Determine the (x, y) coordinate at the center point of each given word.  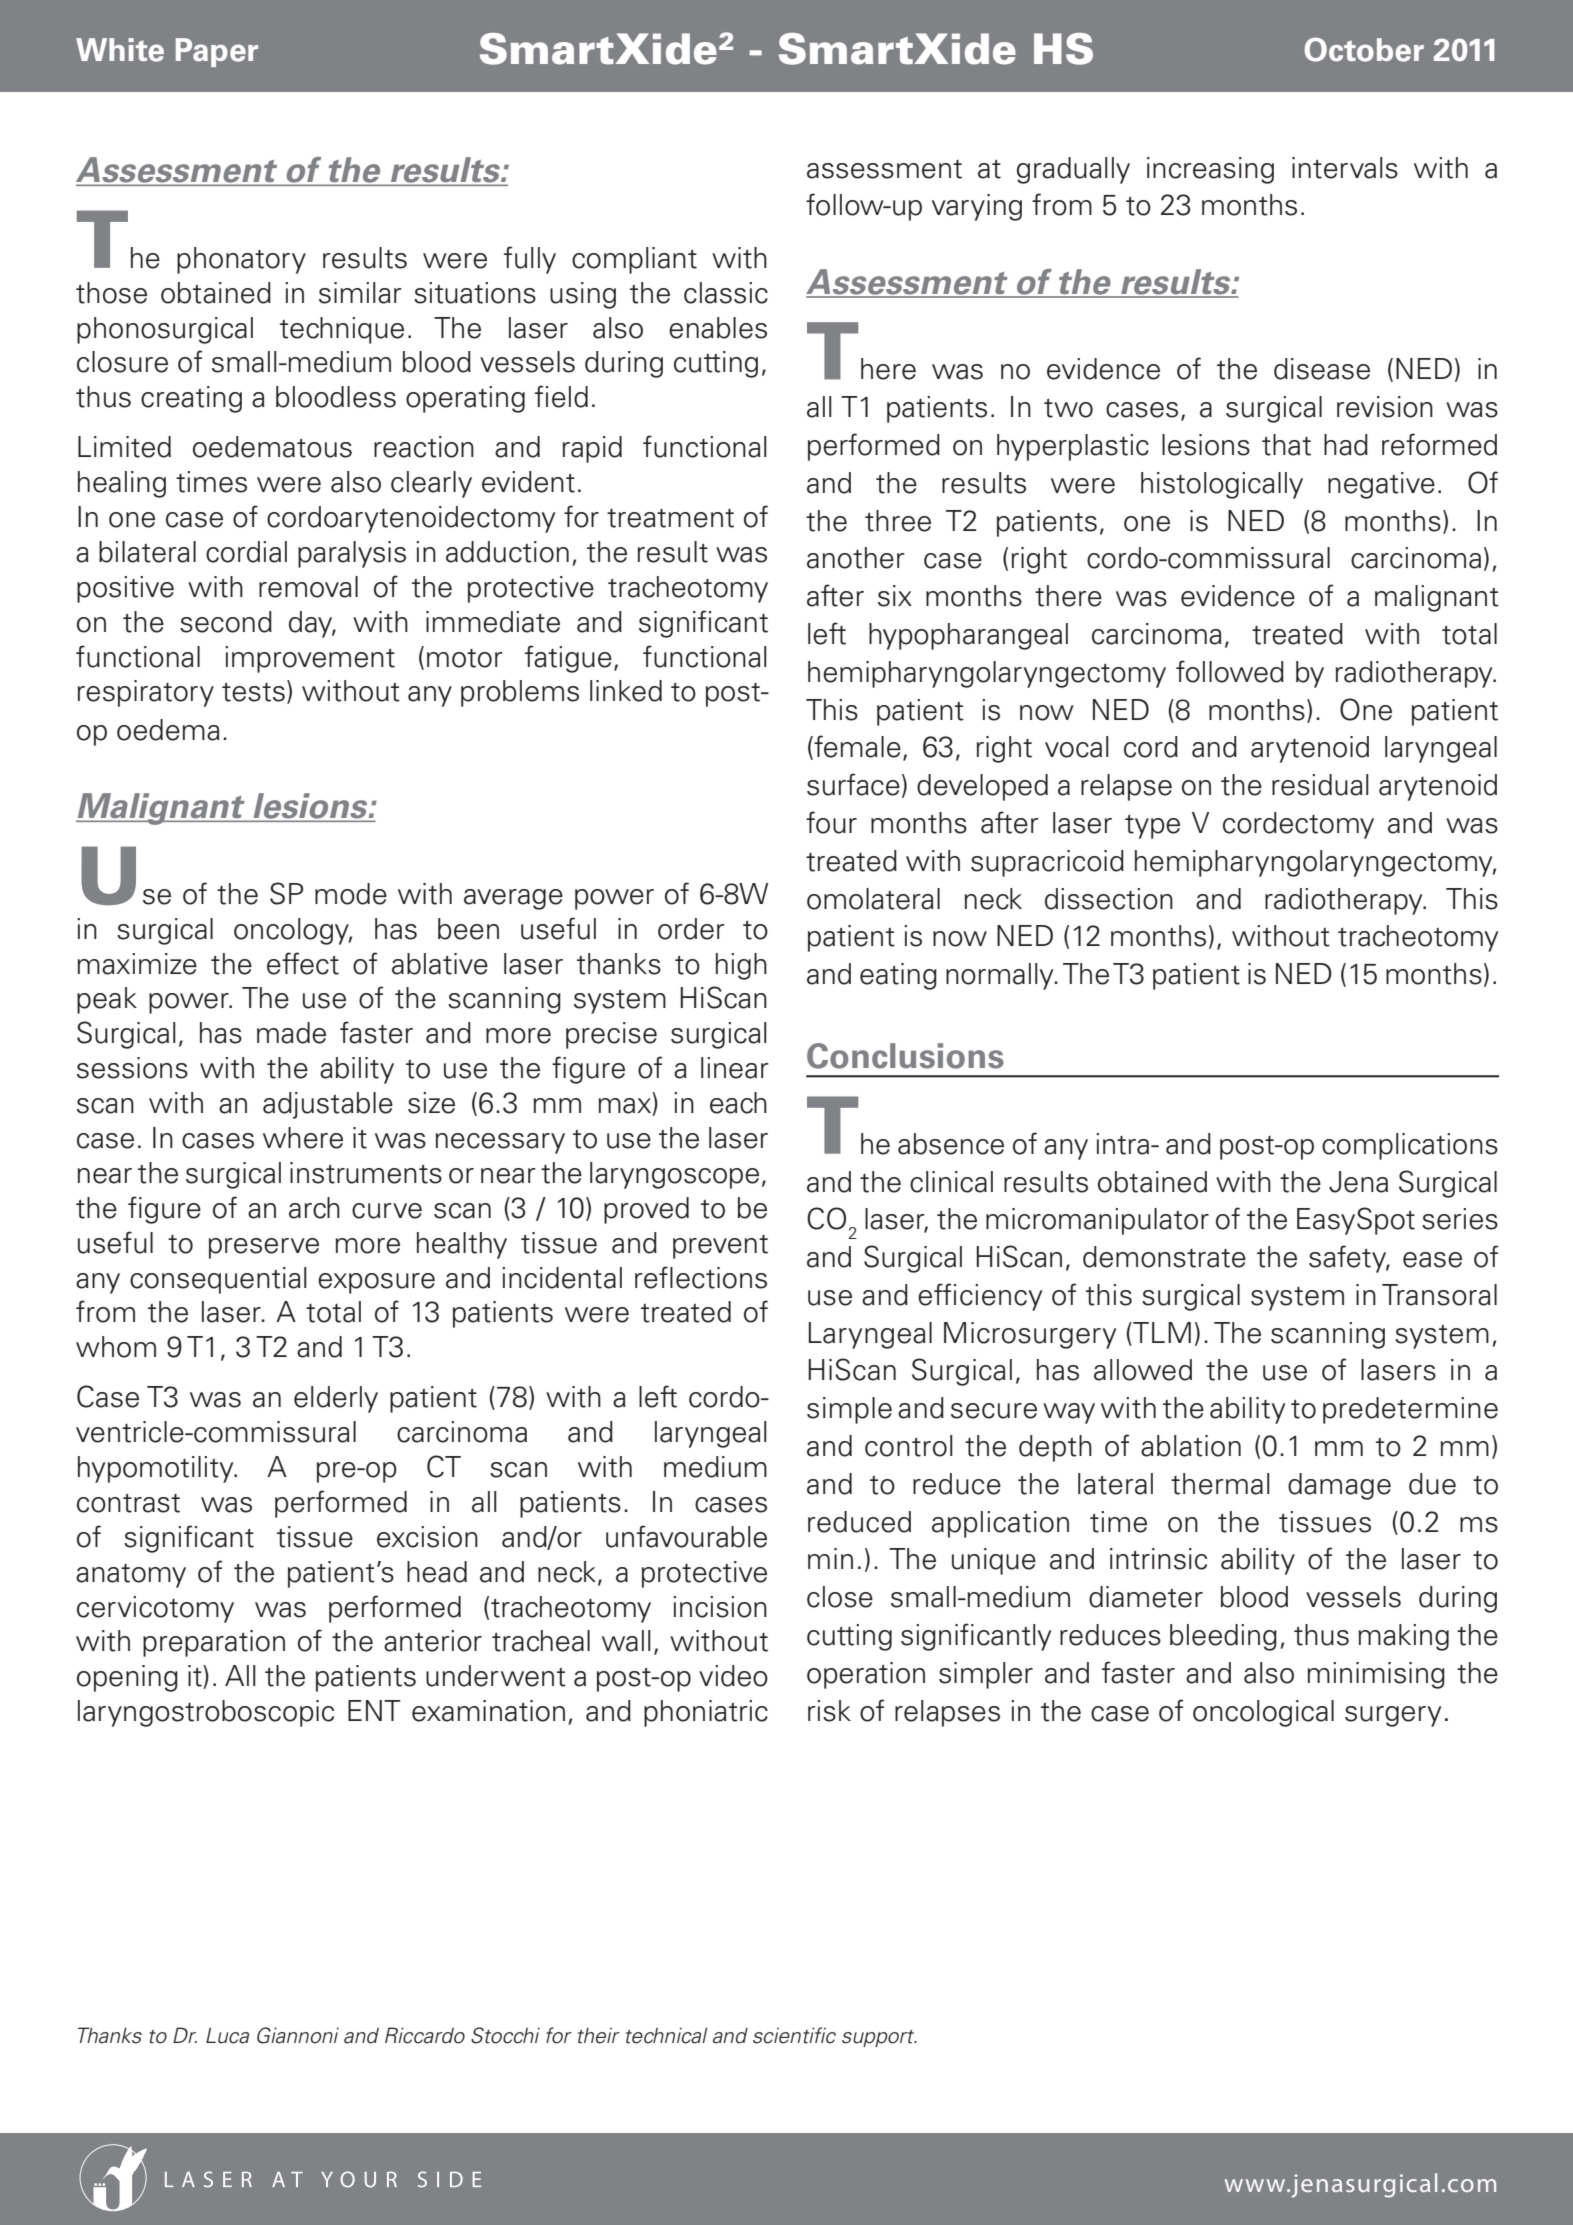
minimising (1376, 1675)
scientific (794, 2035)
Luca (227, 2035)
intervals (1345, 168)
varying (977, 207)
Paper (217, 52)
